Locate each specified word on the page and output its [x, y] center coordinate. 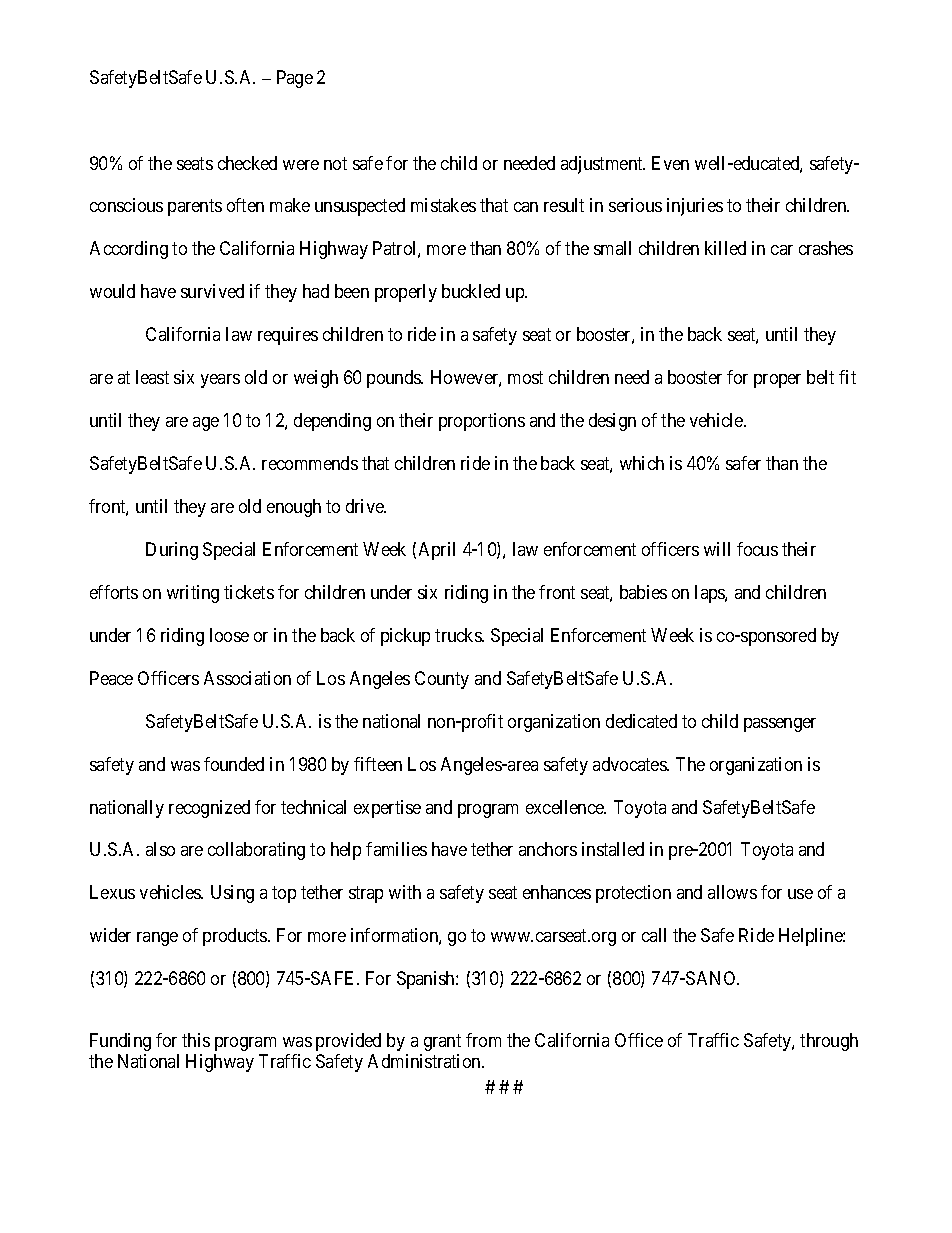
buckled [471, 291]
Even [670, 163]
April [437, 551]
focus [757, 549]
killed [725, 248]
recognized [209, 809]
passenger [780, 725]
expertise [387, 809]
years [220, 381]
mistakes [443, 205]
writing [193, 594]
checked [247, 163]
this [196, 1040]
